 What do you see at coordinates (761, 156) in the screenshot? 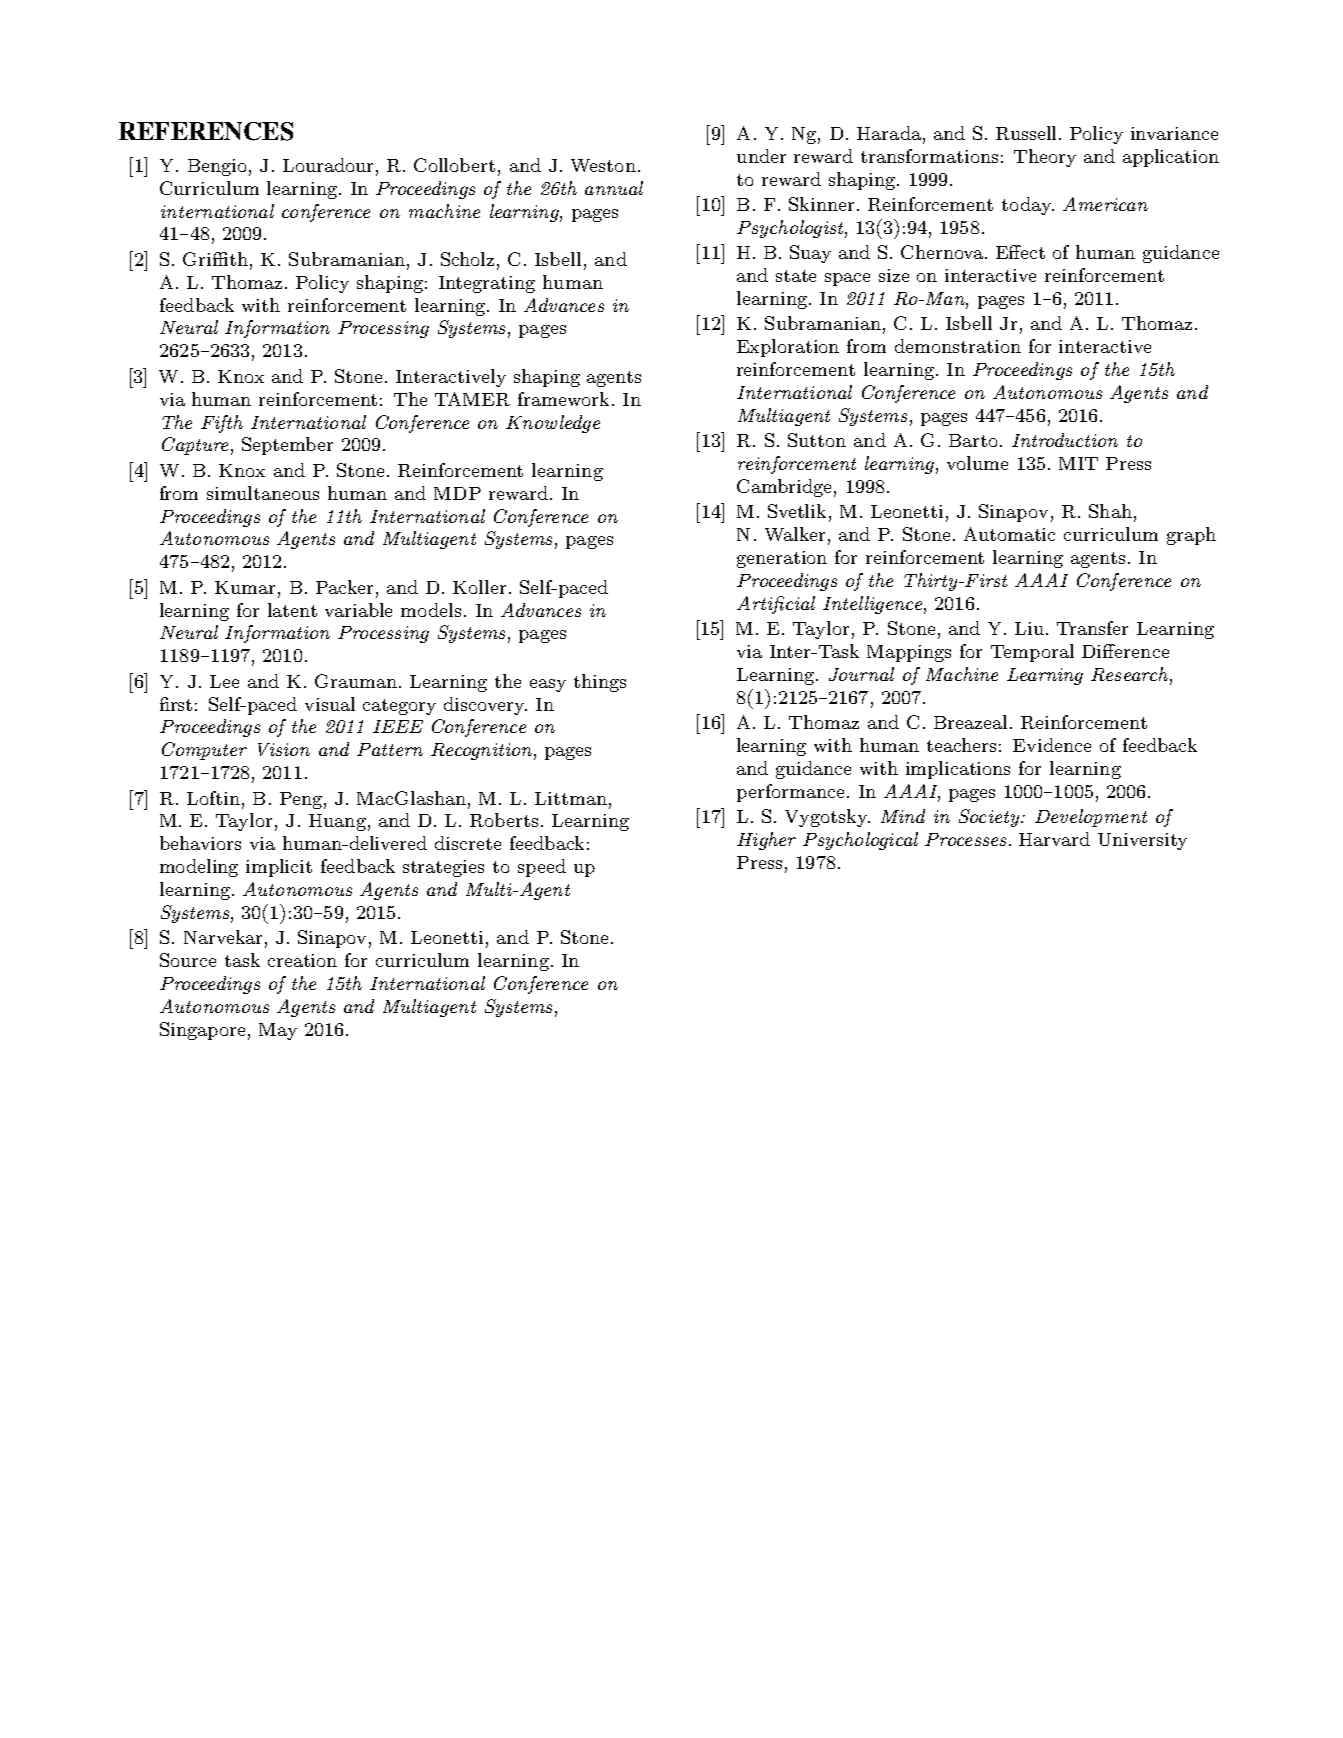
I see `under` at bounding box center [761, 156].
